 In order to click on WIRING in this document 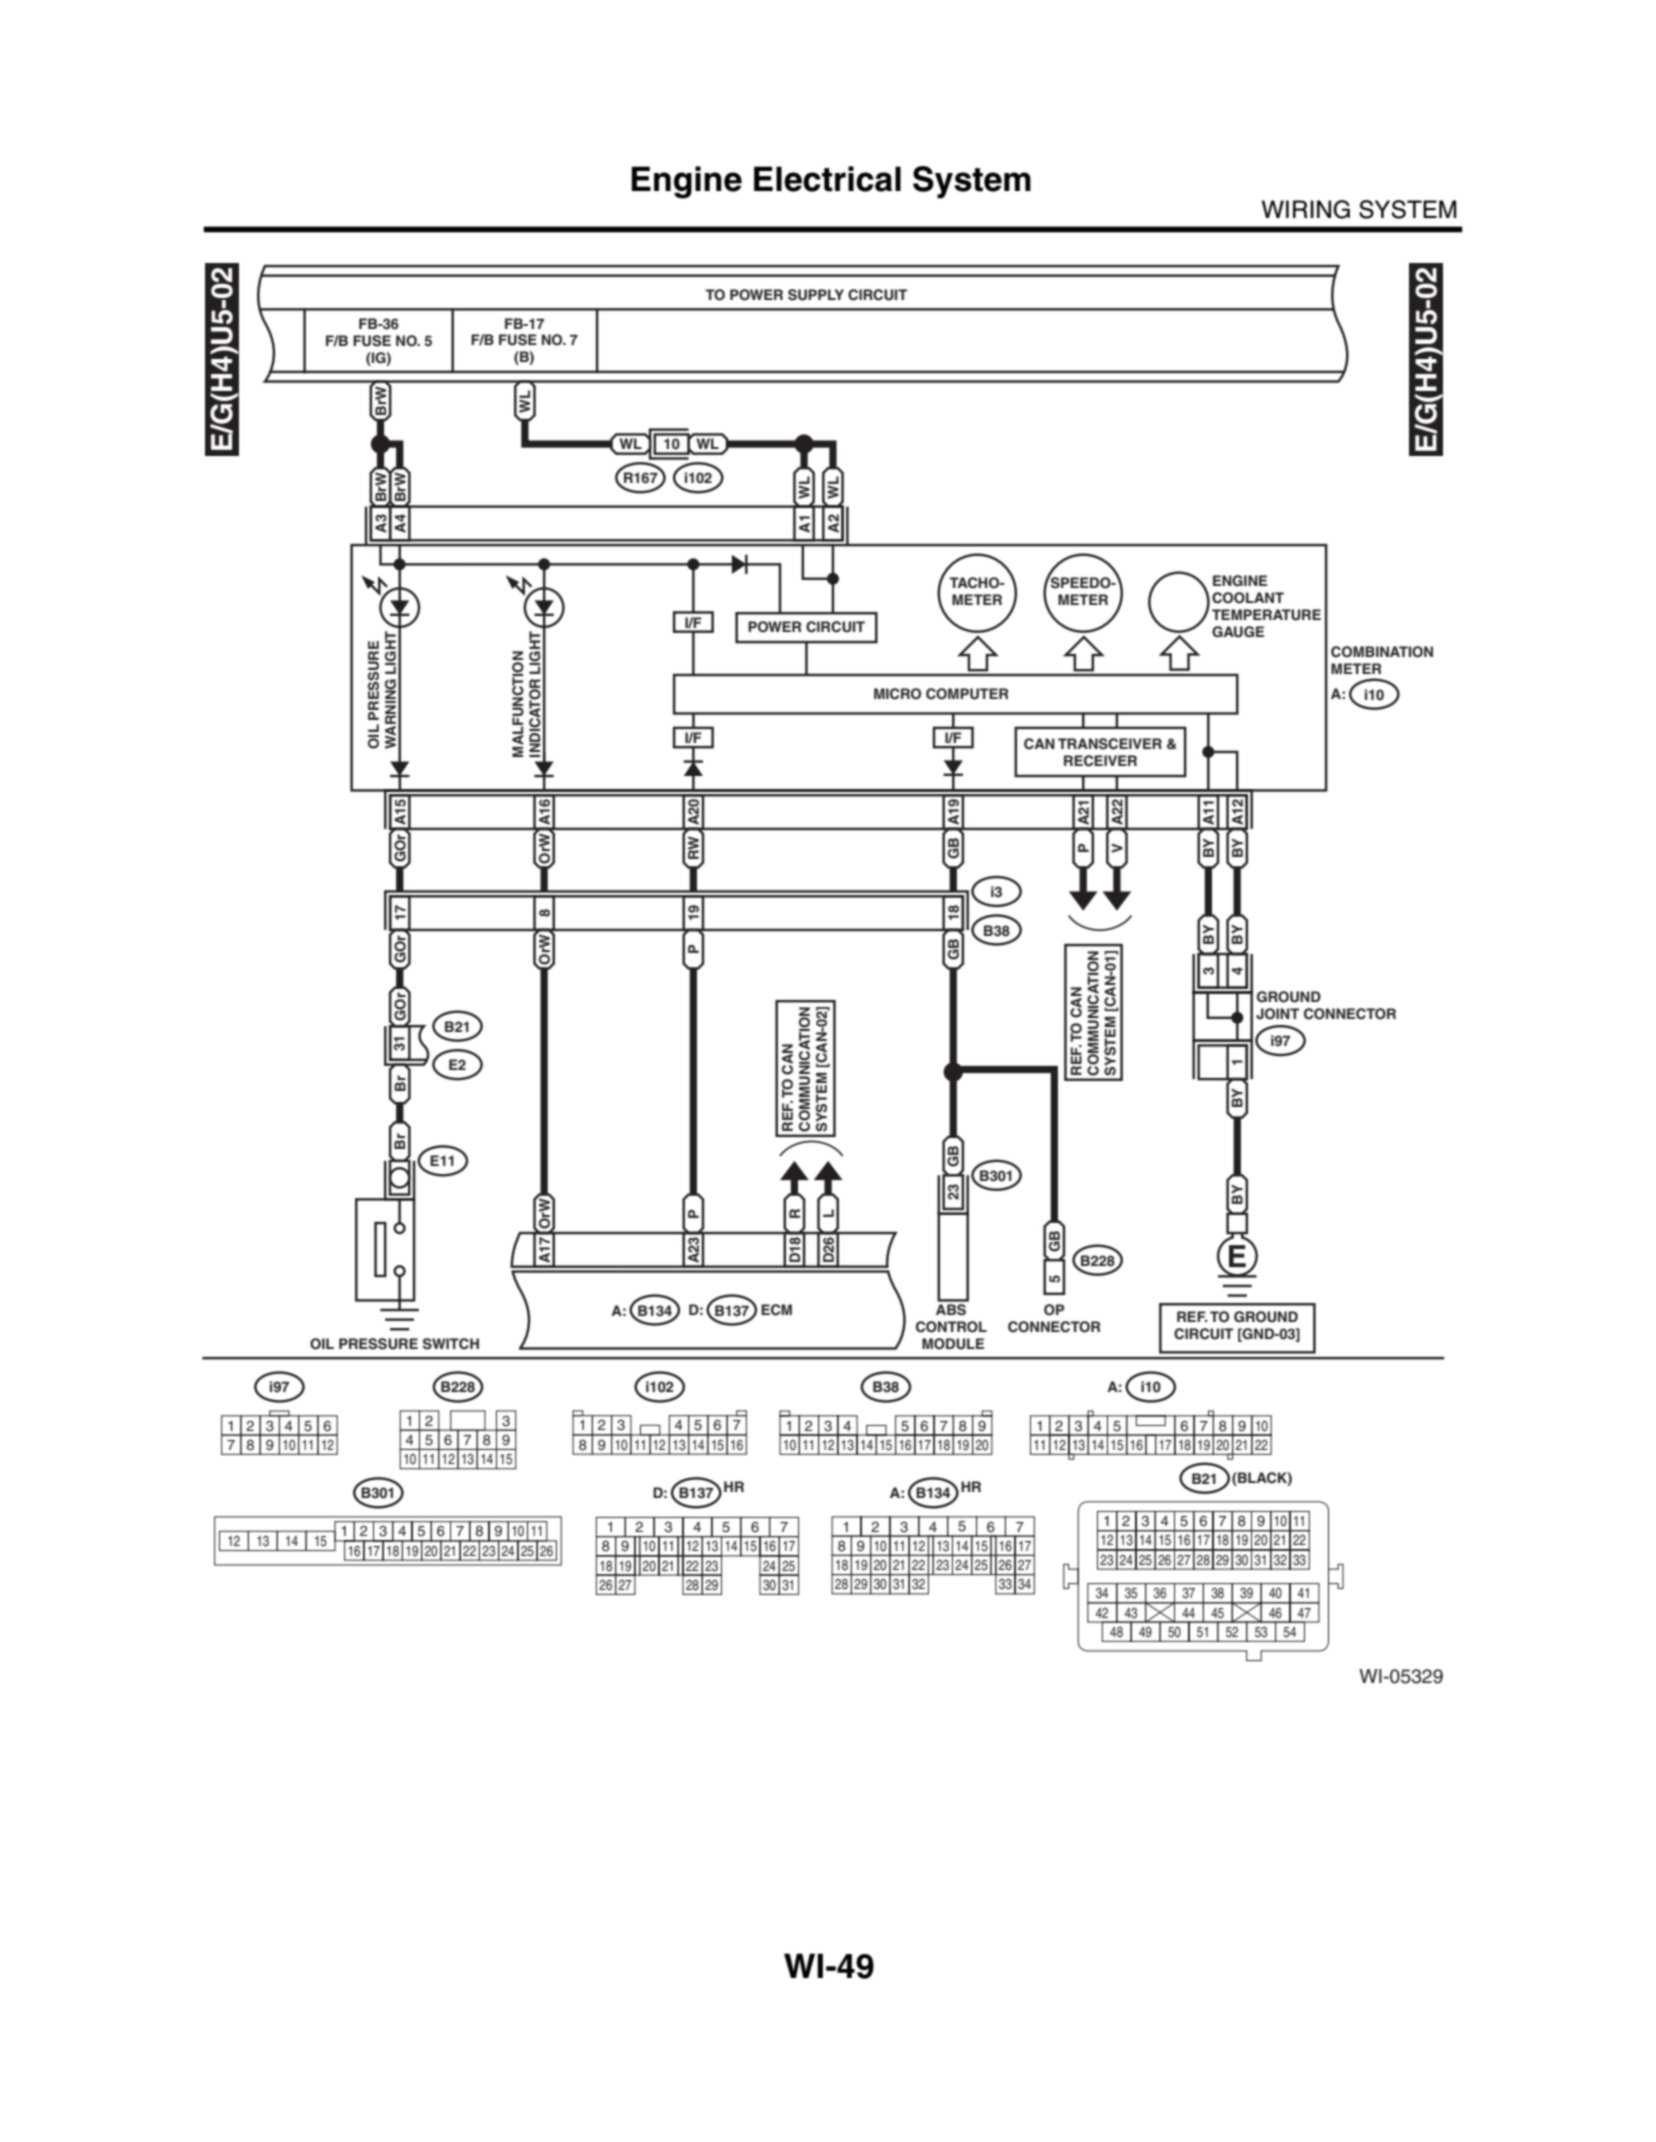, I will do `click(1306, 209)`.
